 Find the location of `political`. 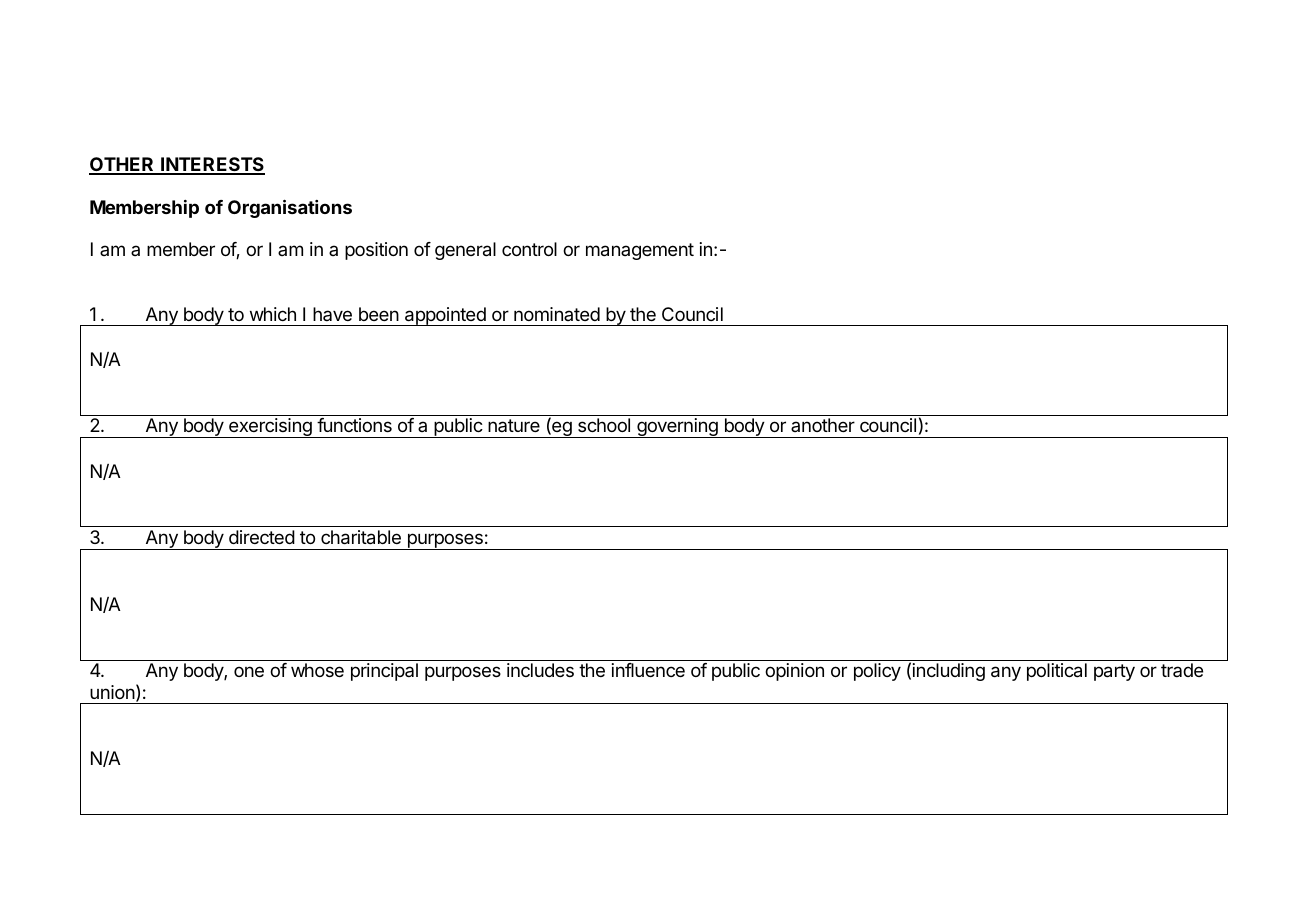

political is located at coordinates (1057, 672).
